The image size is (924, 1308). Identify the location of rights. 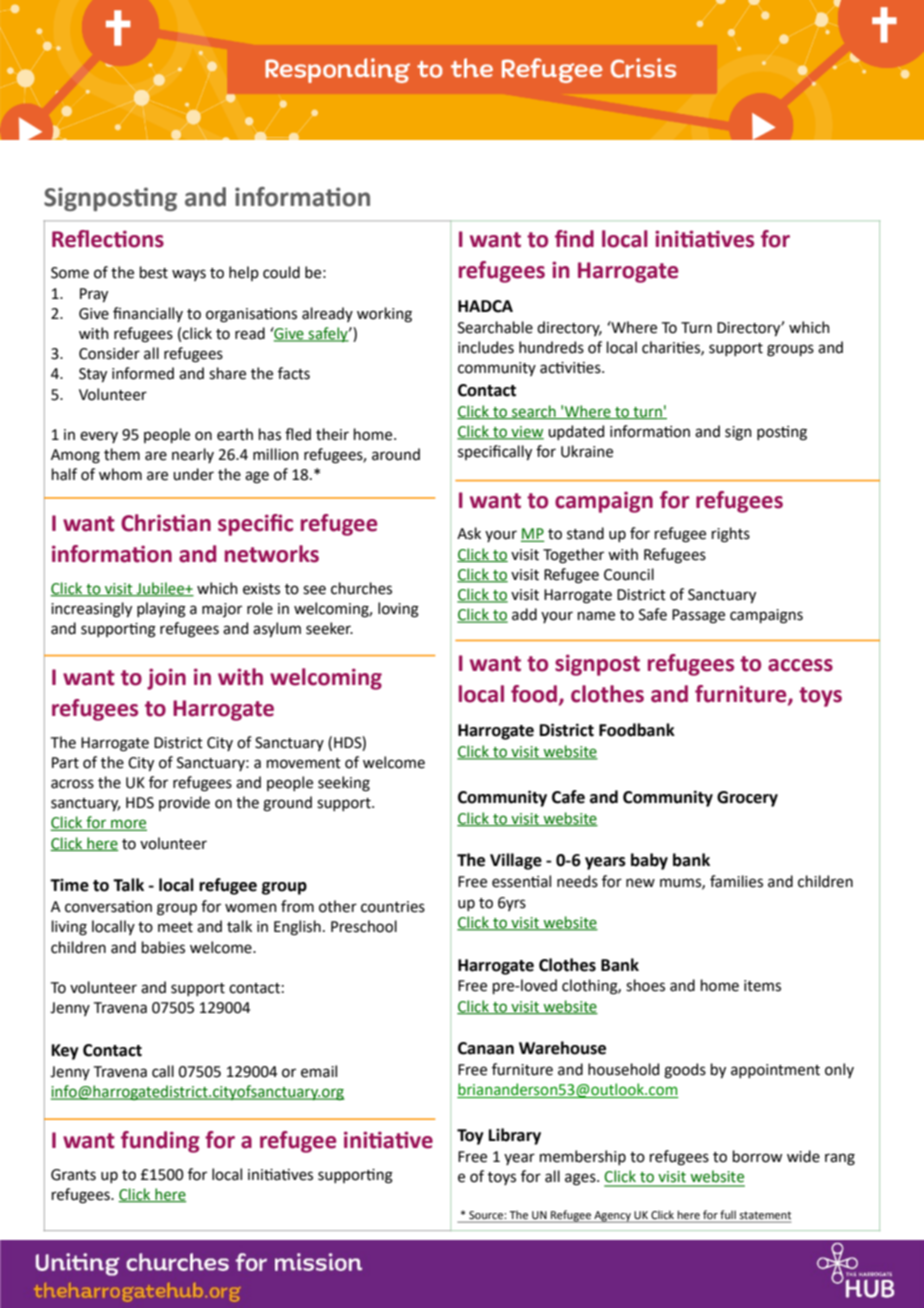
(731, 535).
